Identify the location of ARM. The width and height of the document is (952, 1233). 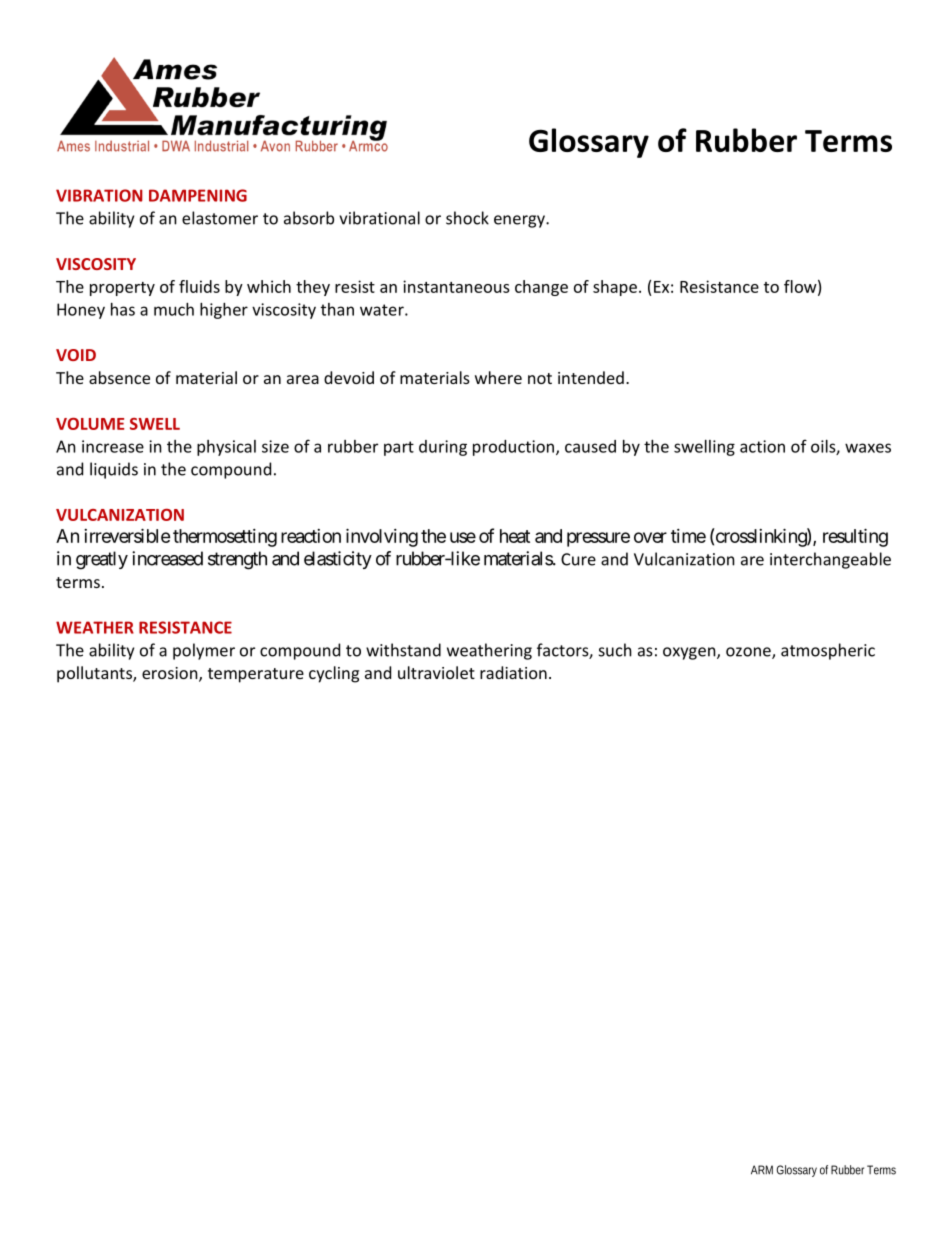
(762, 1170).
